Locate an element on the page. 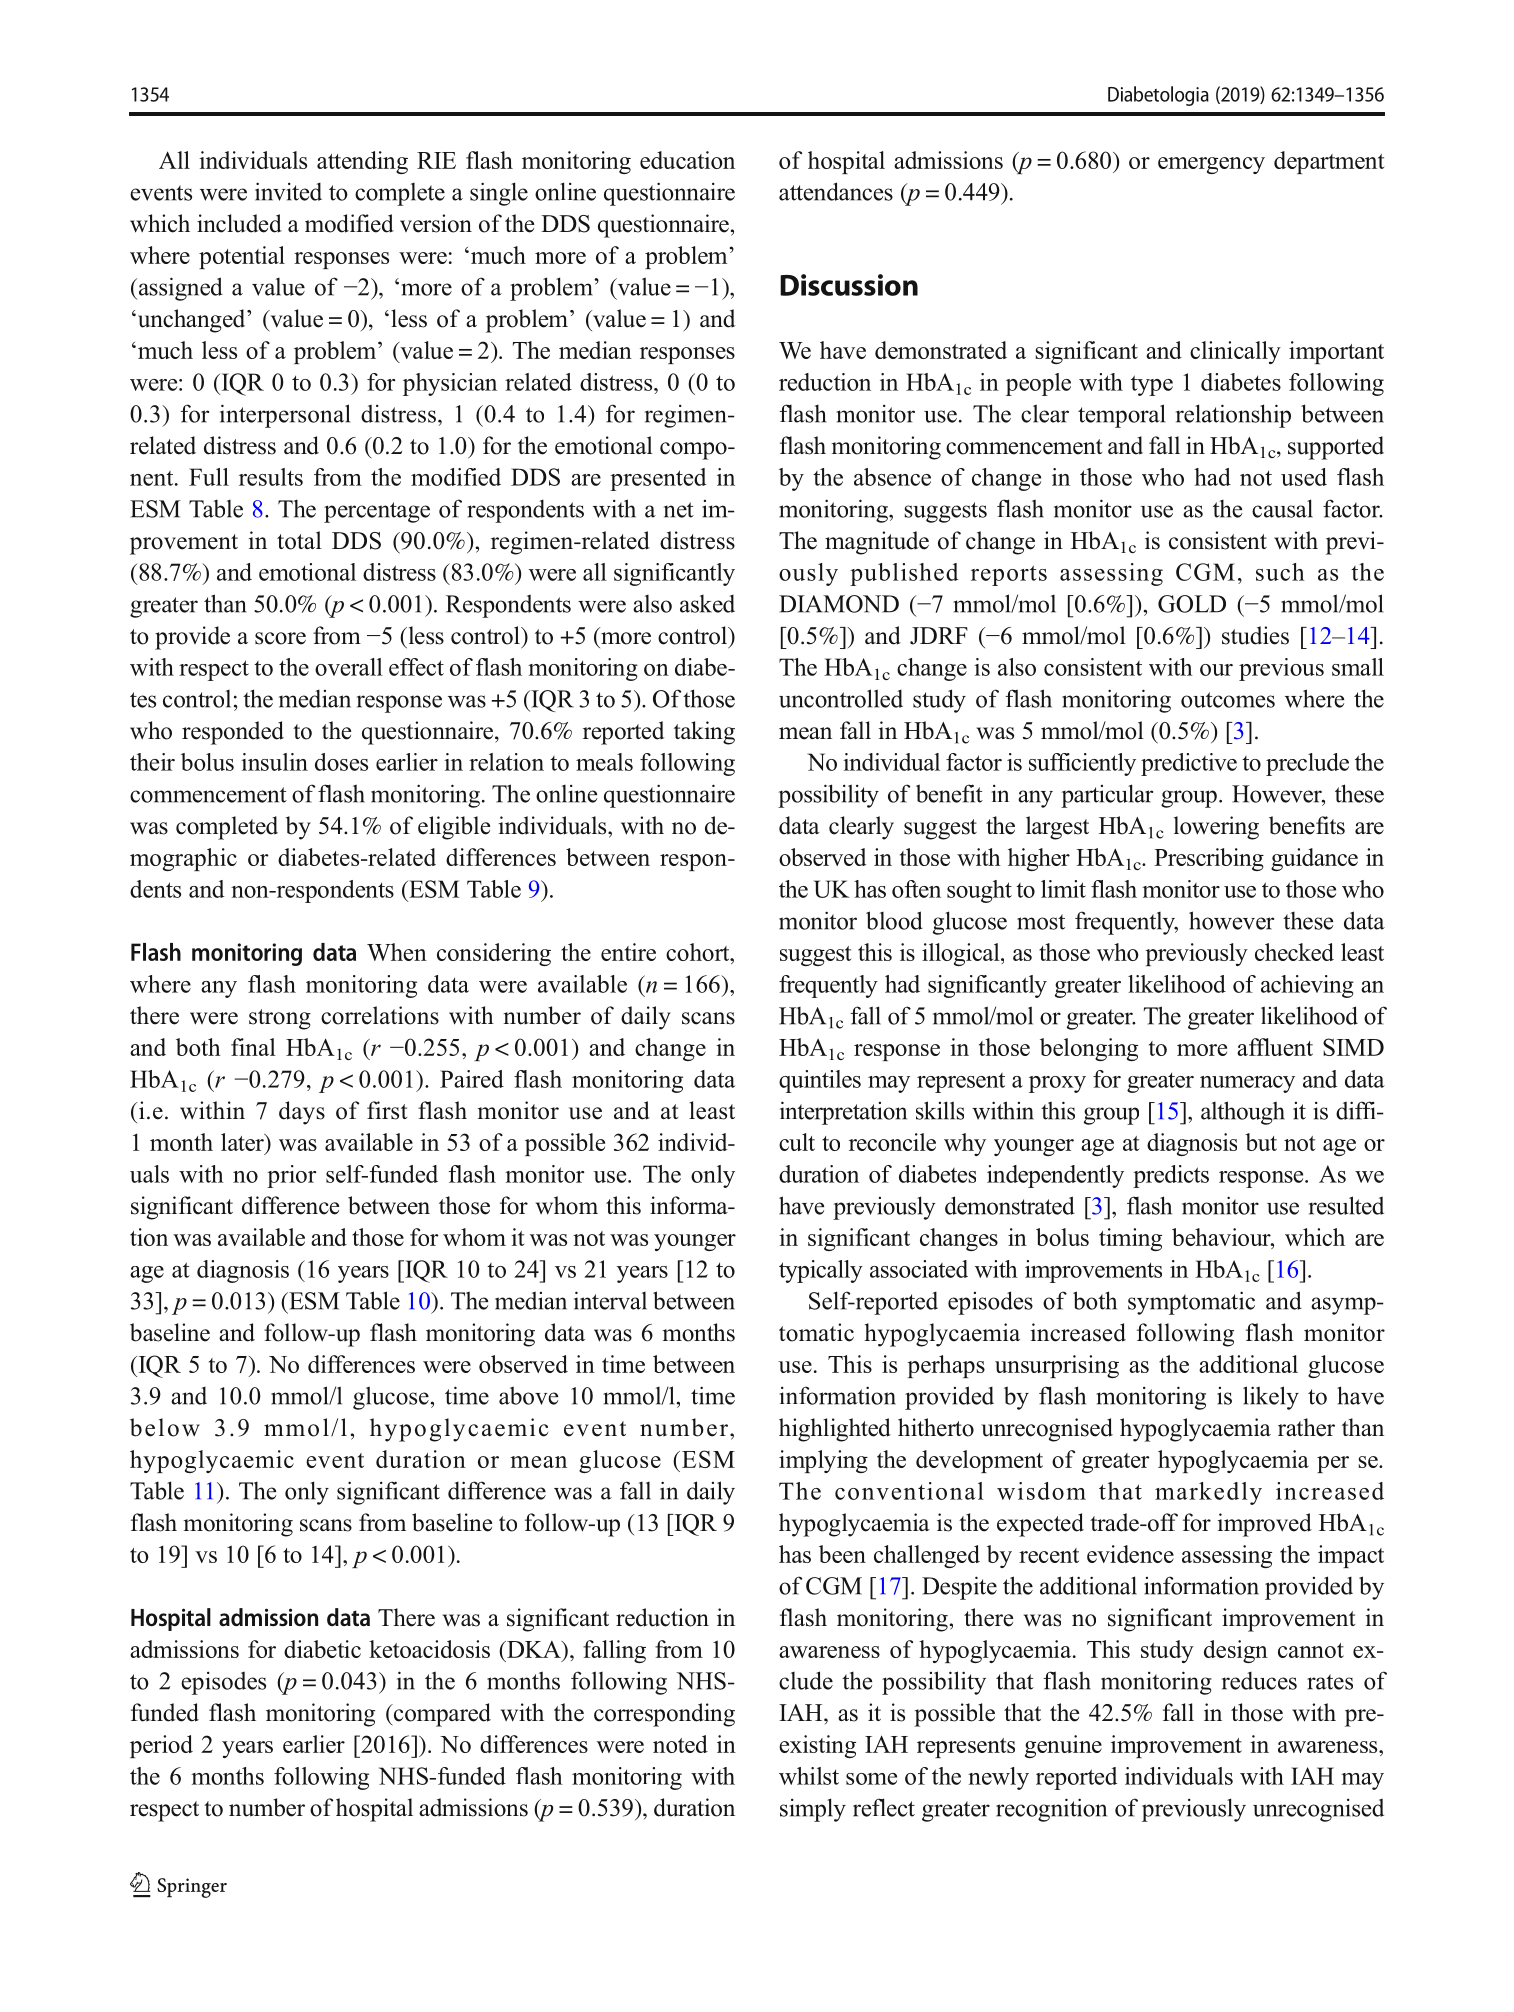 The height and width of the page is (2012, 1514). attendances is located at coordinates (836, 191).
